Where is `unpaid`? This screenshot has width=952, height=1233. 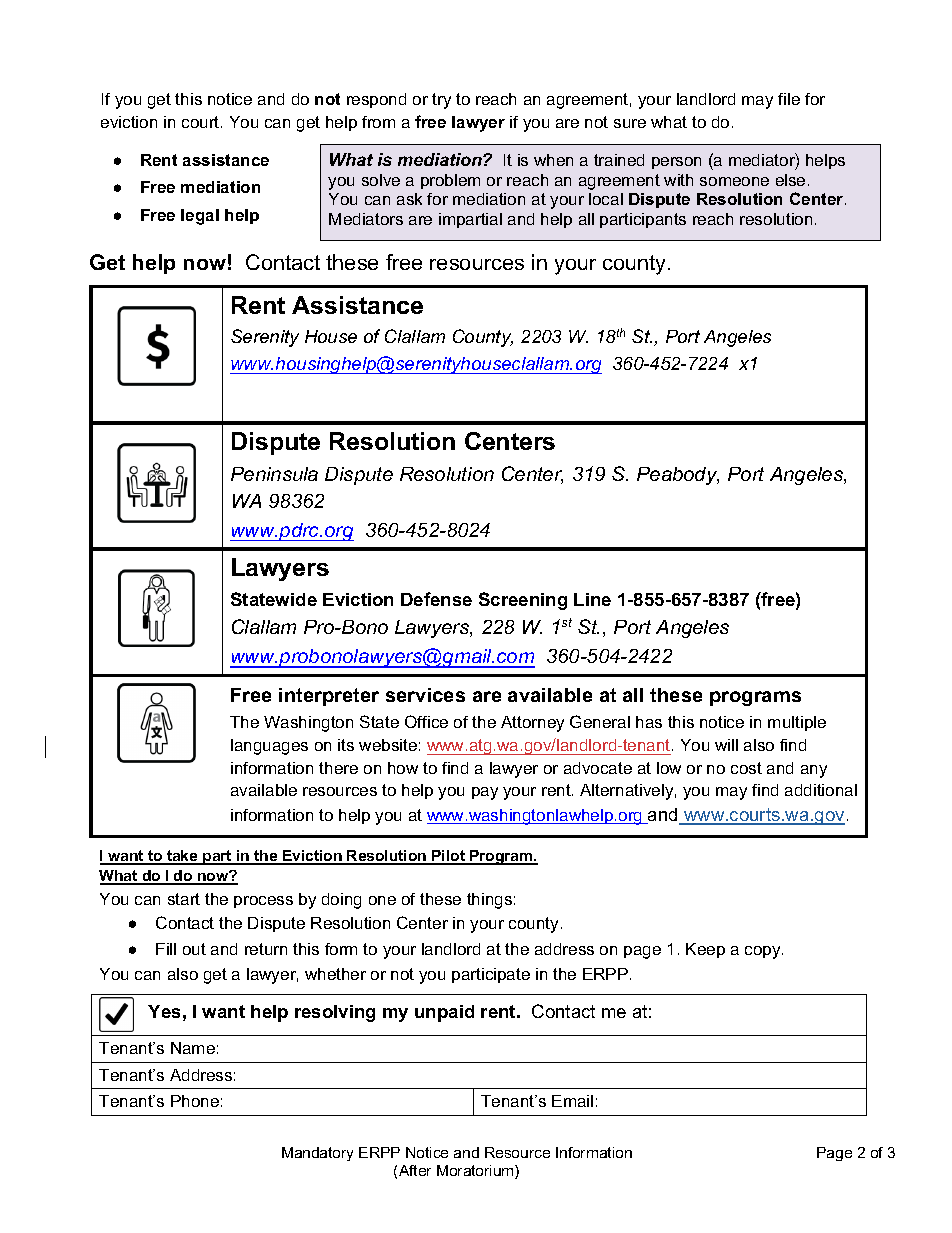
unpaid is located at coordinates (444, 1013).
